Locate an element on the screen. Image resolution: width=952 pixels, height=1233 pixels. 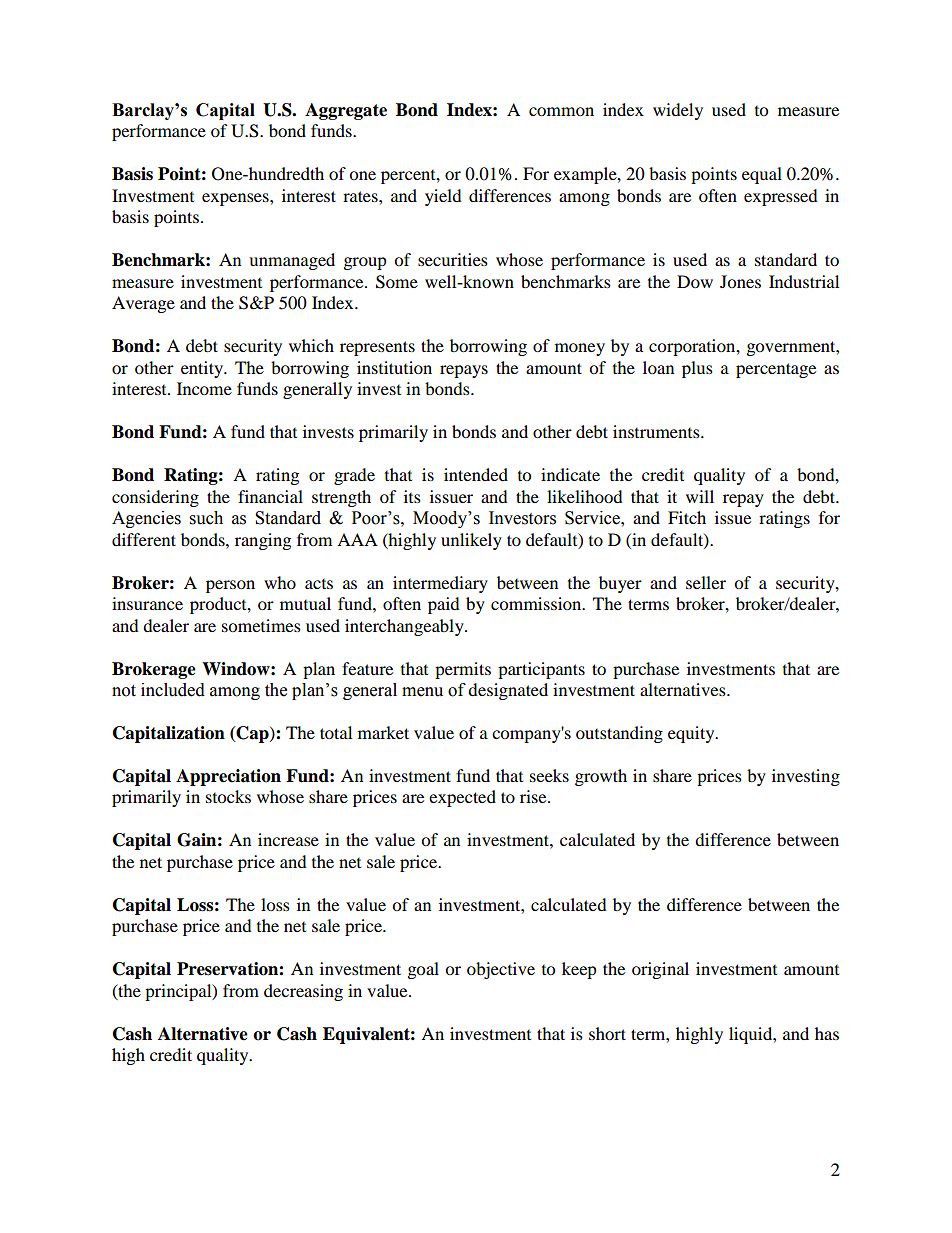
unlikely is located at coordinates (471, 541).
